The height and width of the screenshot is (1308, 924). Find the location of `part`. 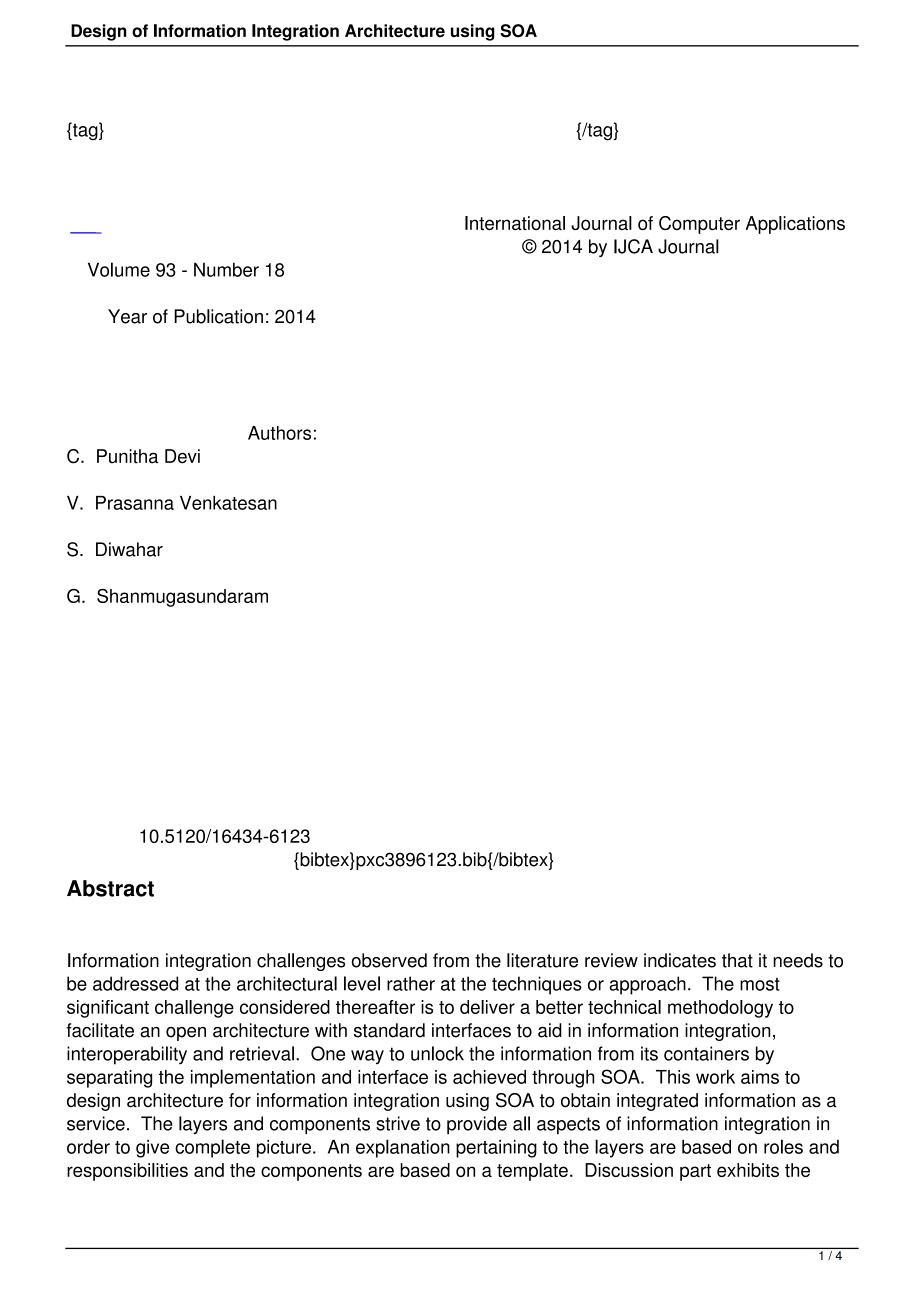

part is located at coordinates (695, 1172).
